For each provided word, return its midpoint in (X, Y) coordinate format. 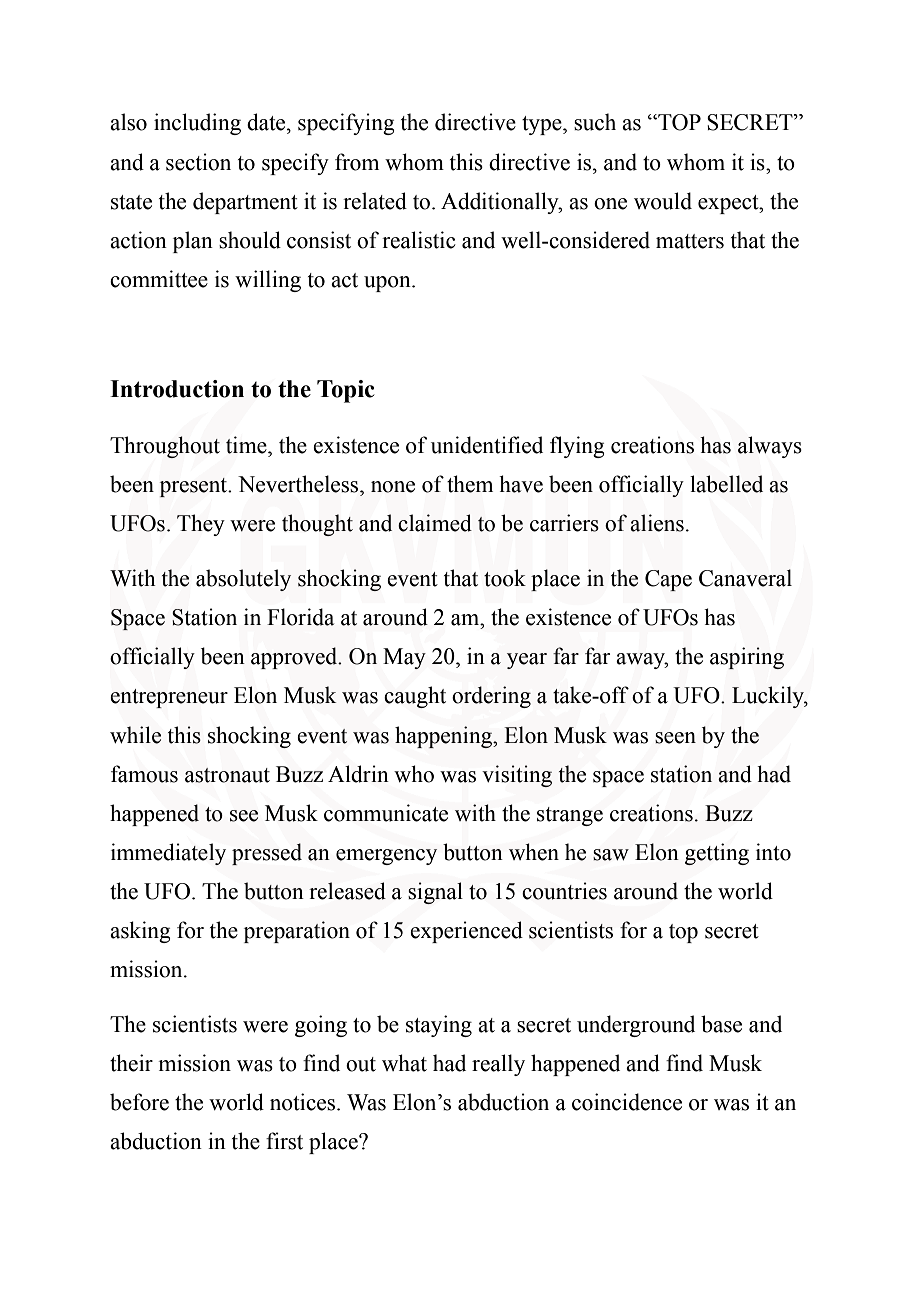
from (357, 162)
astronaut (227, 775)
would (663, 201)
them (470, 484)
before (139, 1102)
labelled (726, 484)
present (195, 487)
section (198, 162)
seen (675, 738)
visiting (517, 776)
